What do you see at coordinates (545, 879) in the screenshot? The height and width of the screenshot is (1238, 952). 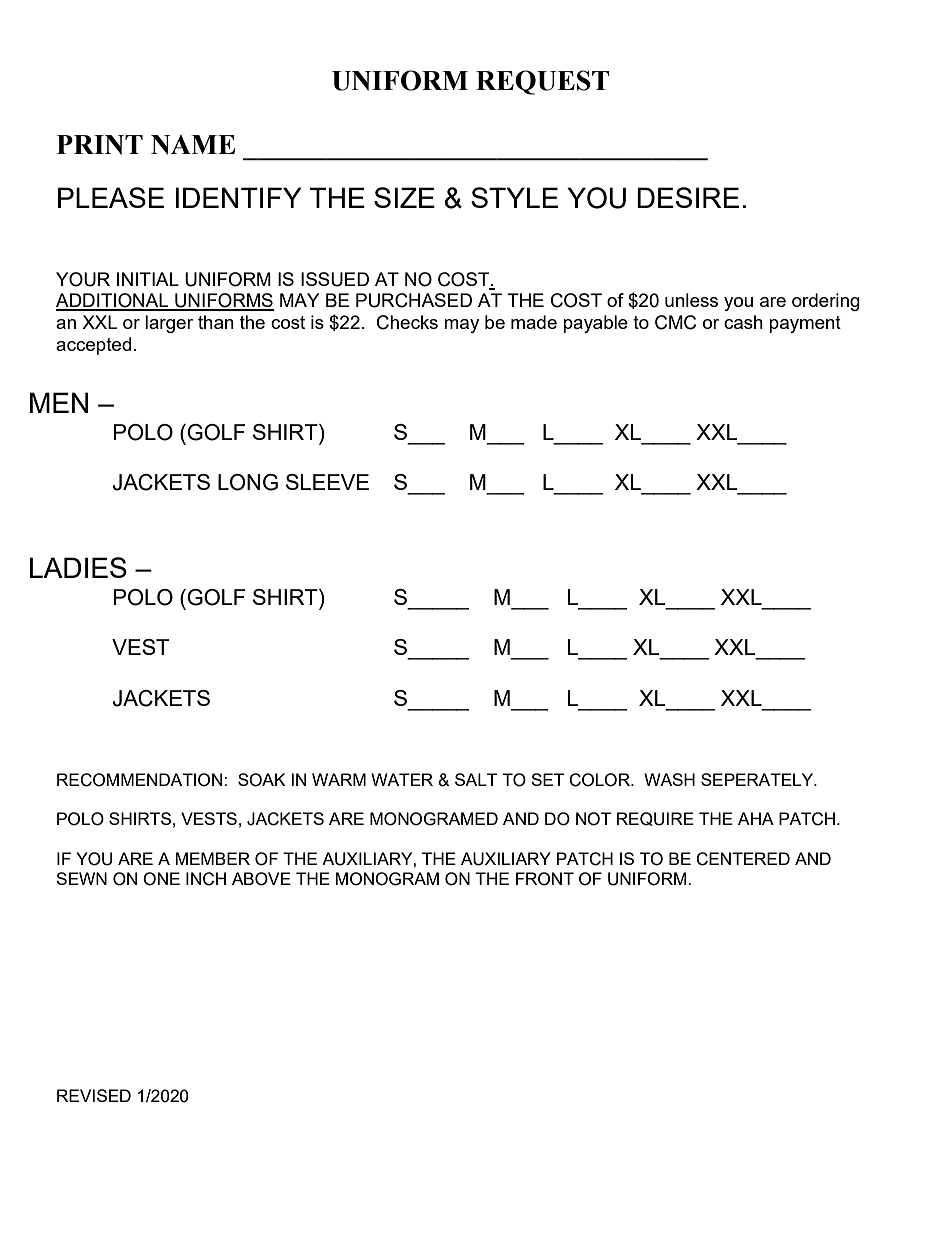 I see `FRONT` at bounding box center [545, 879].
